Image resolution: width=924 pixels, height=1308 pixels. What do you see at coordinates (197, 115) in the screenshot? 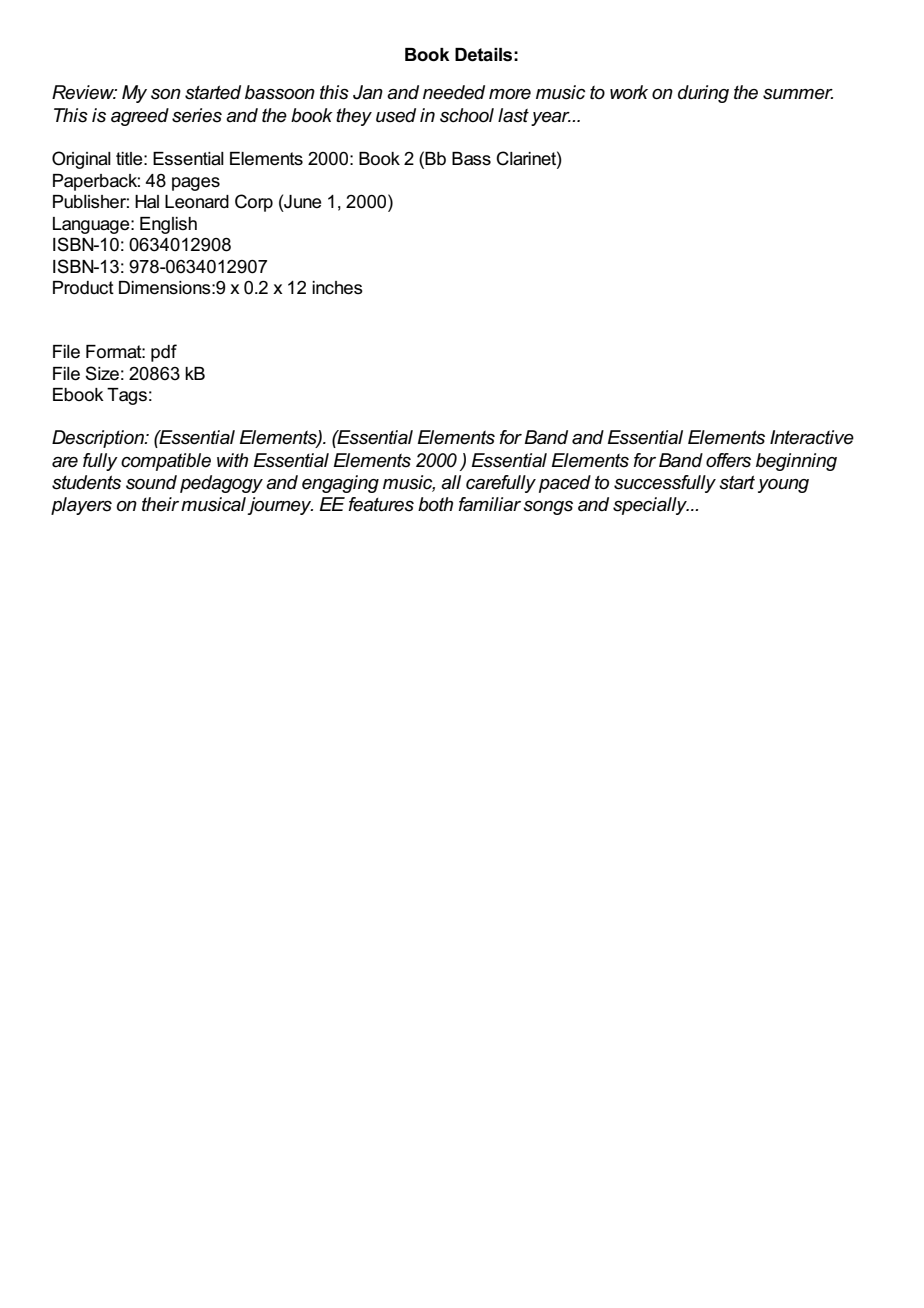
I see `series` at bounding box center [197, 115].
